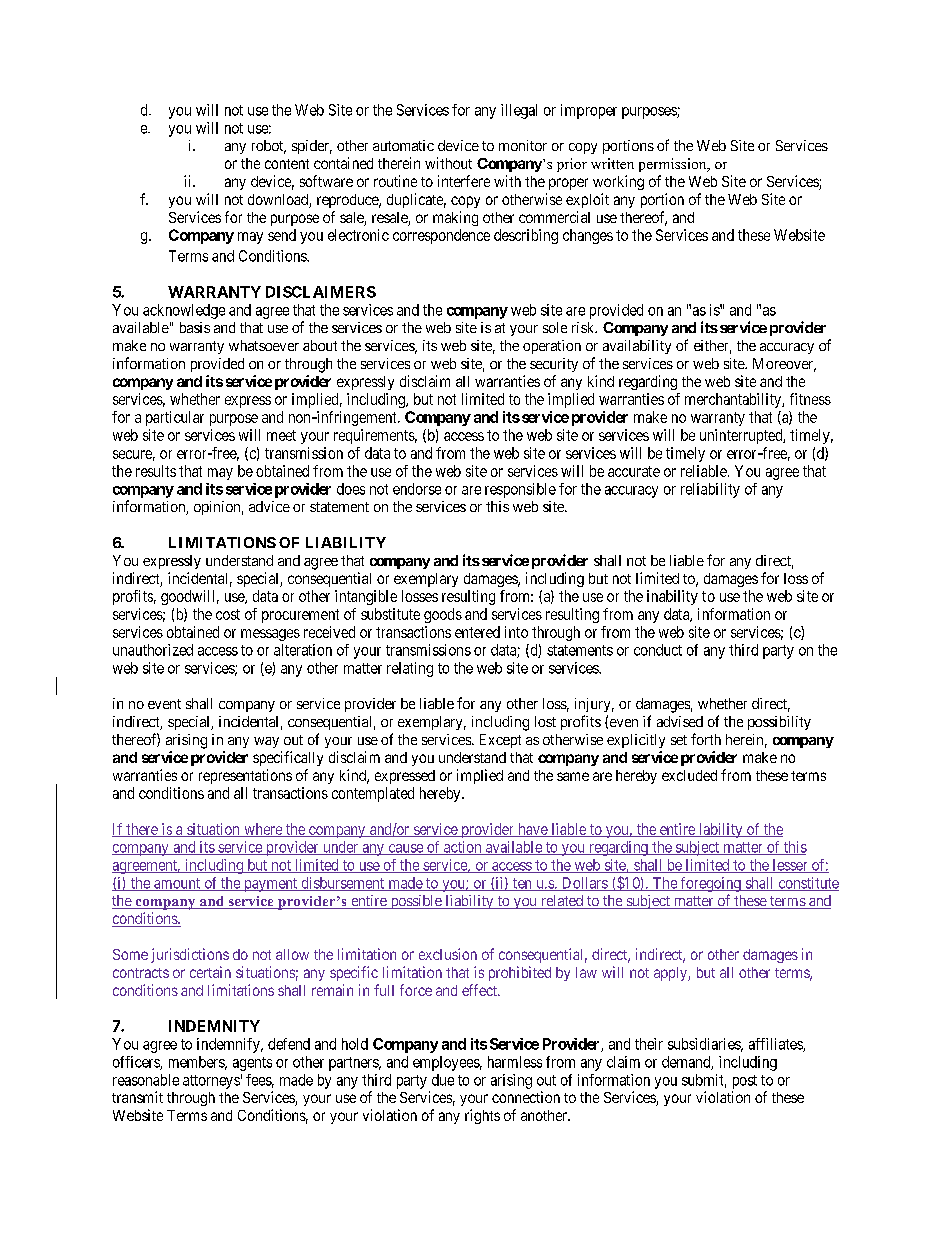 Image resolution: width=952 pixels, height=1233 pixels. I want to click on accurate, so click(634, 471).
